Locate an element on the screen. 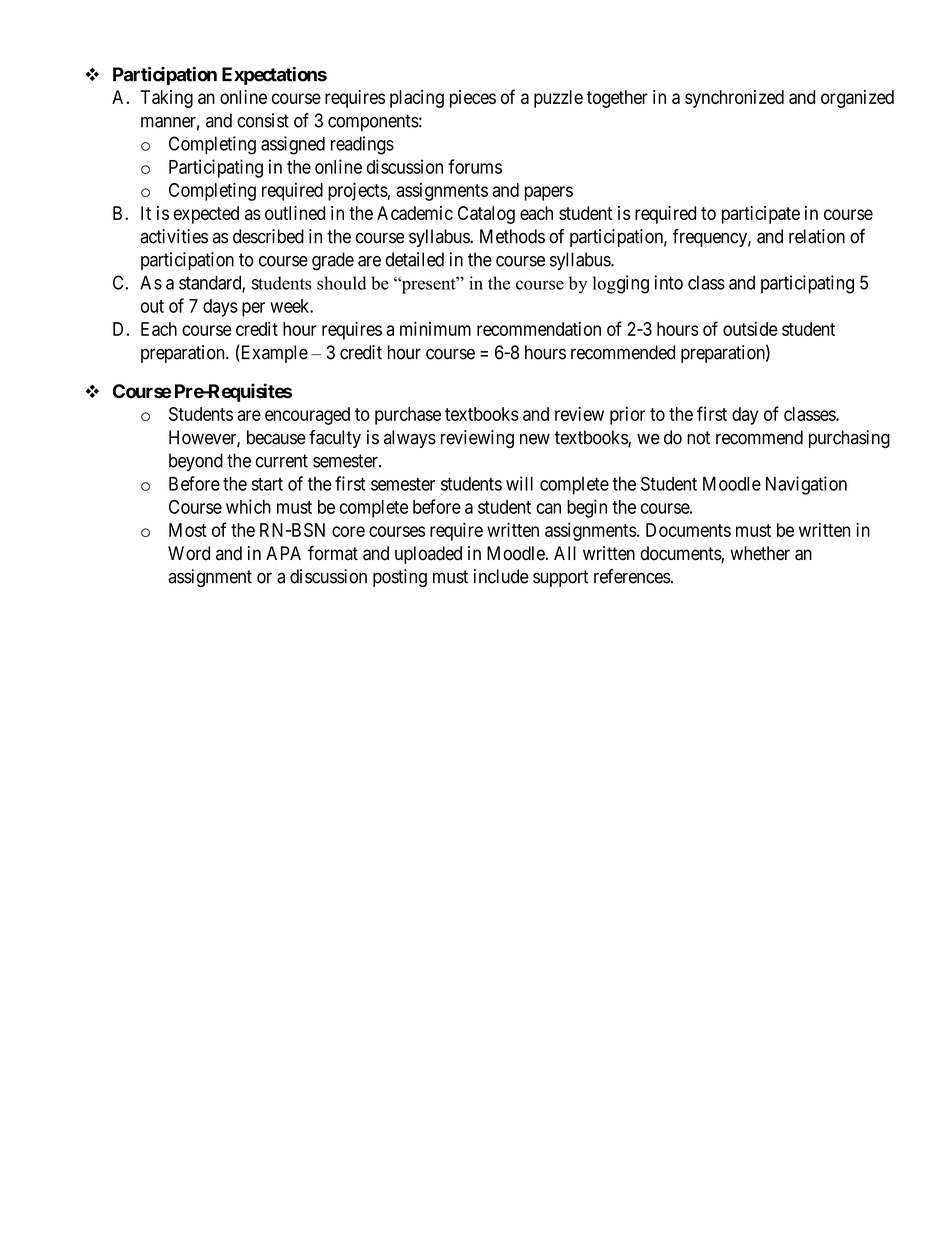  consist is located at coordinates (263, 120).
